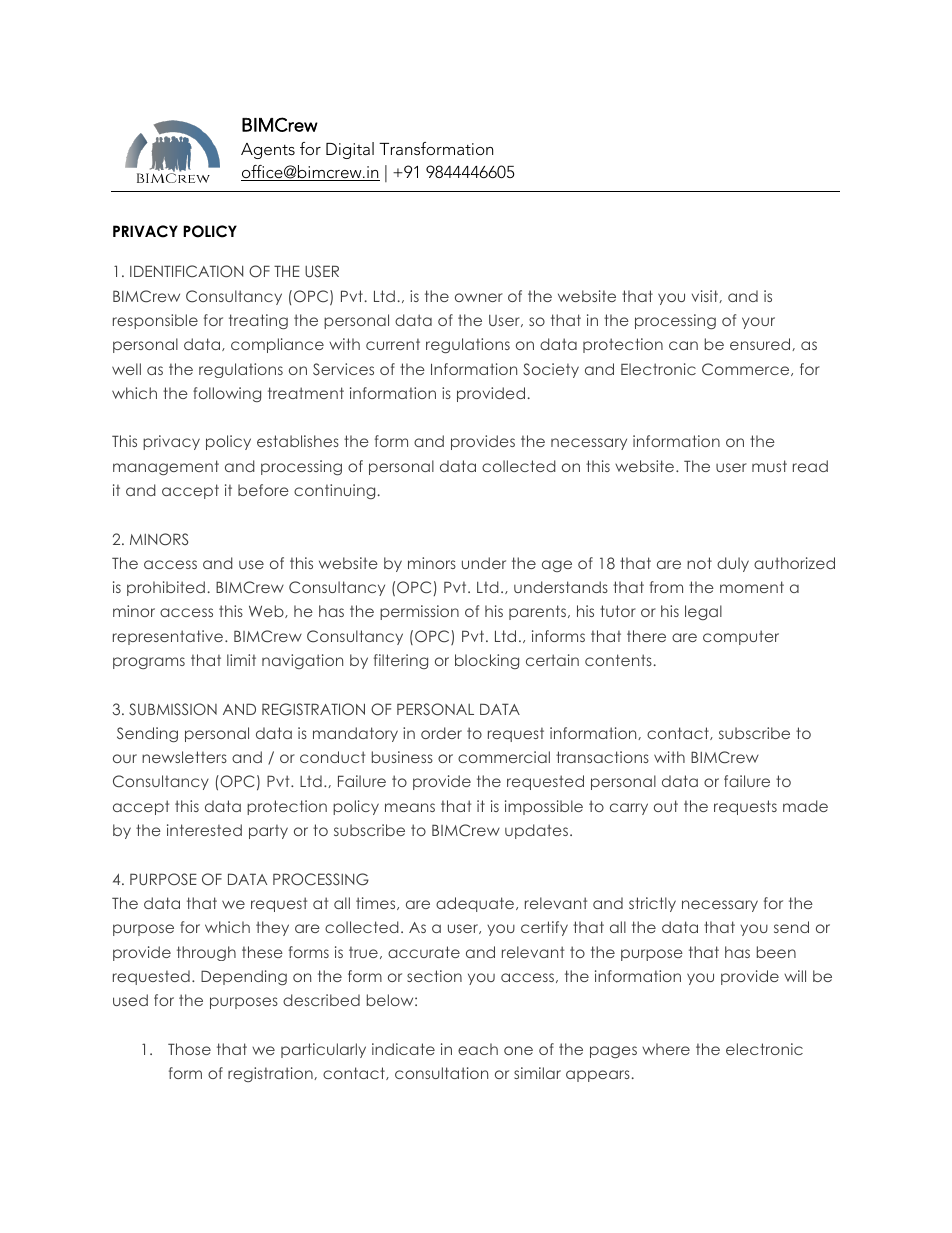 The width and height of the document is (952, 1233). I want to click on out, so click(666, 806).
